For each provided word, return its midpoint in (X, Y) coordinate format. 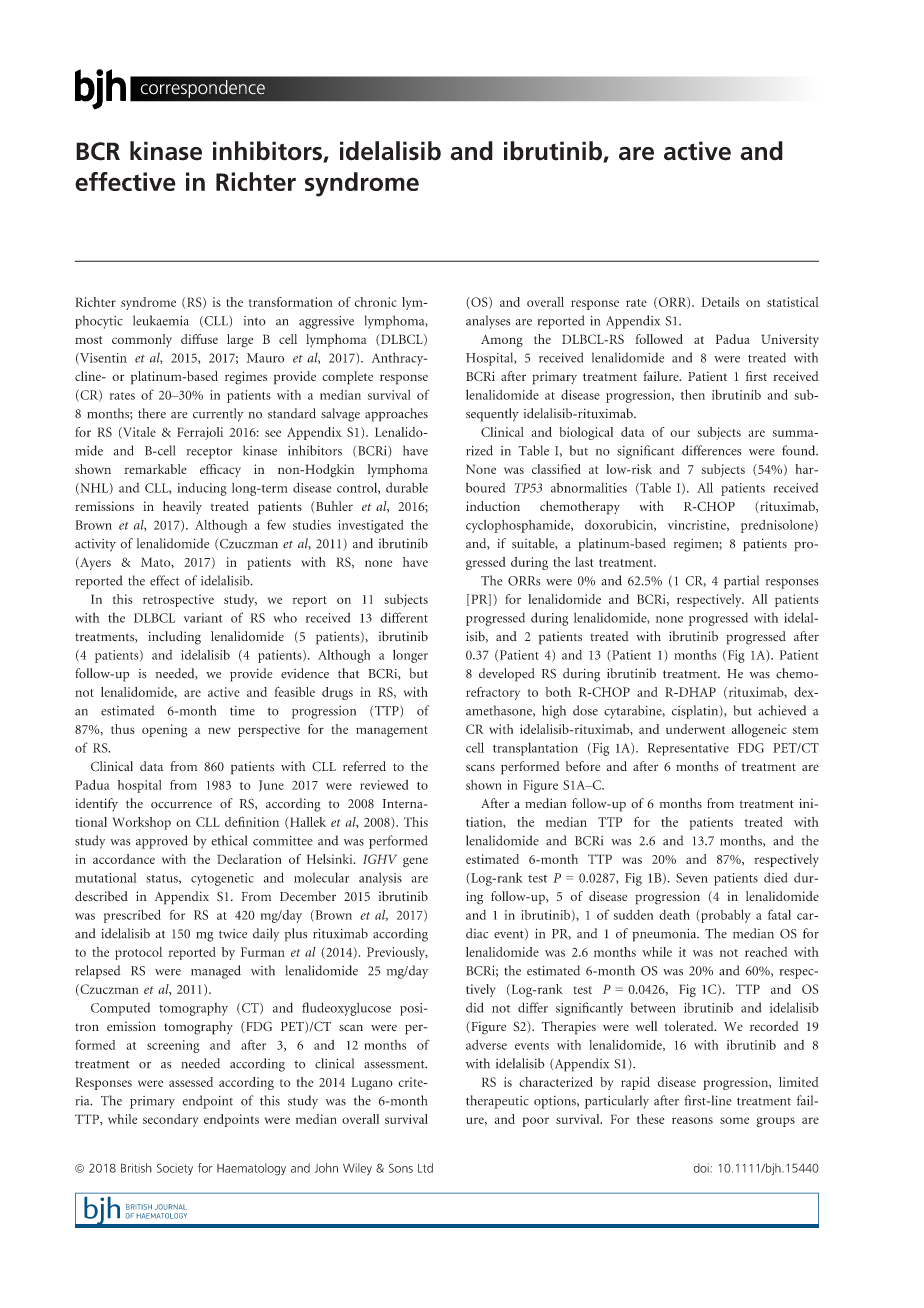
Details (720, 302)
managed (216, 972)
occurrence (181, 805)
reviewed (384, 785)
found (800, 450)
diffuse (199, 339)
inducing (202, 489)
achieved (782, 710)
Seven (692, 878)
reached (766, 952)
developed (506, 675)
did (475, 1007)
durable (407, 487)
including (174, 638)
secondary (170, 1120)
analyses (488, 322)
